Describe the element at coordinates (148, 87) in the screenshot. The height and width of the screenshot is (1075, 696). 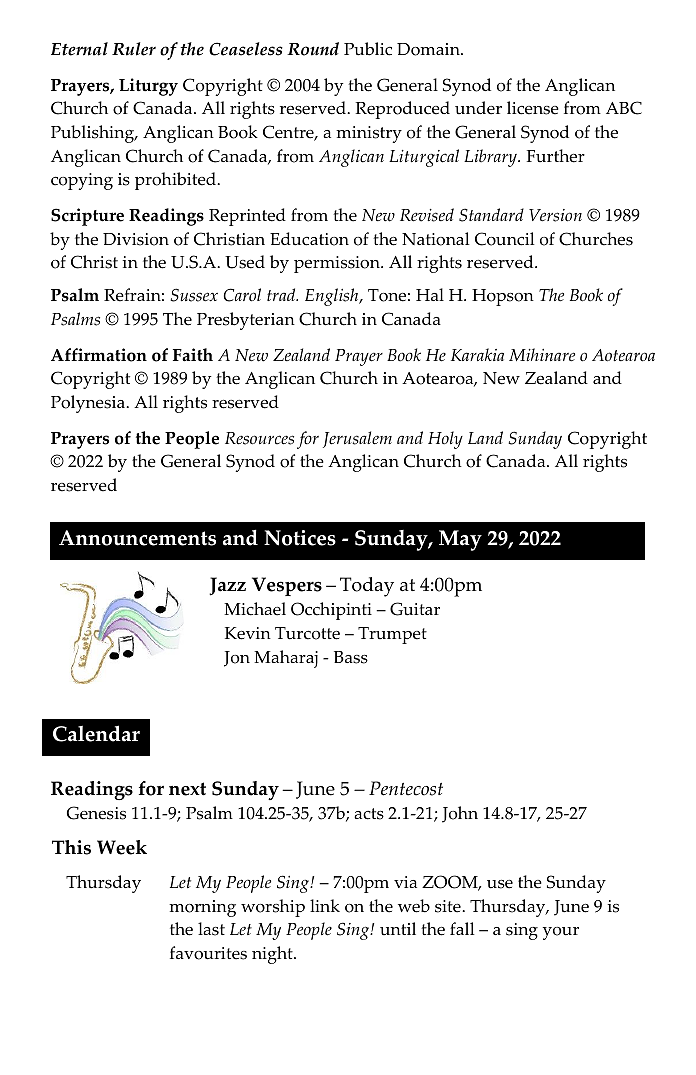
I see `Liturgy` at that location.
